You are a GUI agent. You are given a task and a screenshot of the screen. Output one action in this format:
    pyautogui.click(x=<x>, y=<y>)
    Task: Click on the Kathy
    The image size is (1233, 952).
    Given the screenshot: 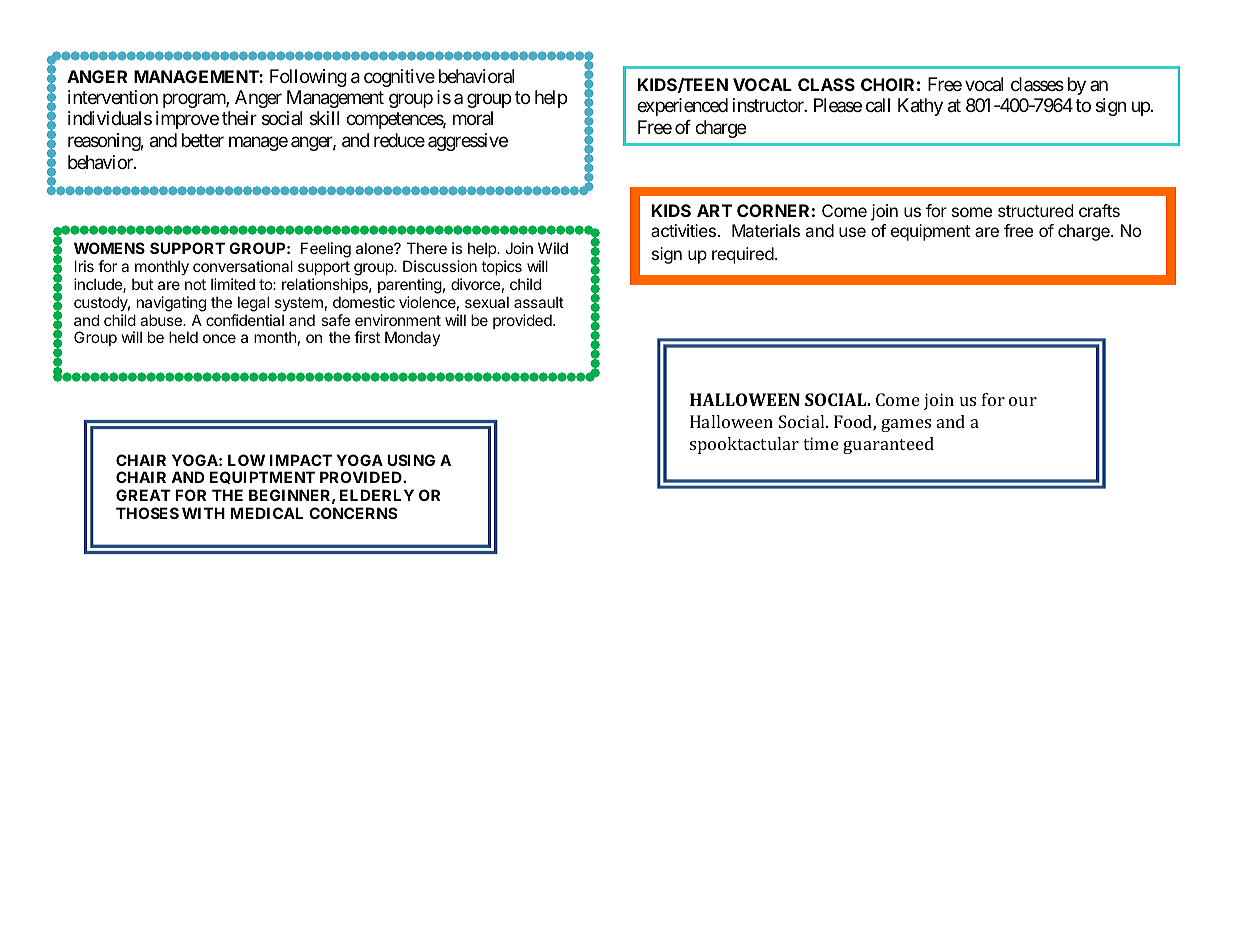 What is the action you would take?
    pyautogui.click(x=920, y=107)
